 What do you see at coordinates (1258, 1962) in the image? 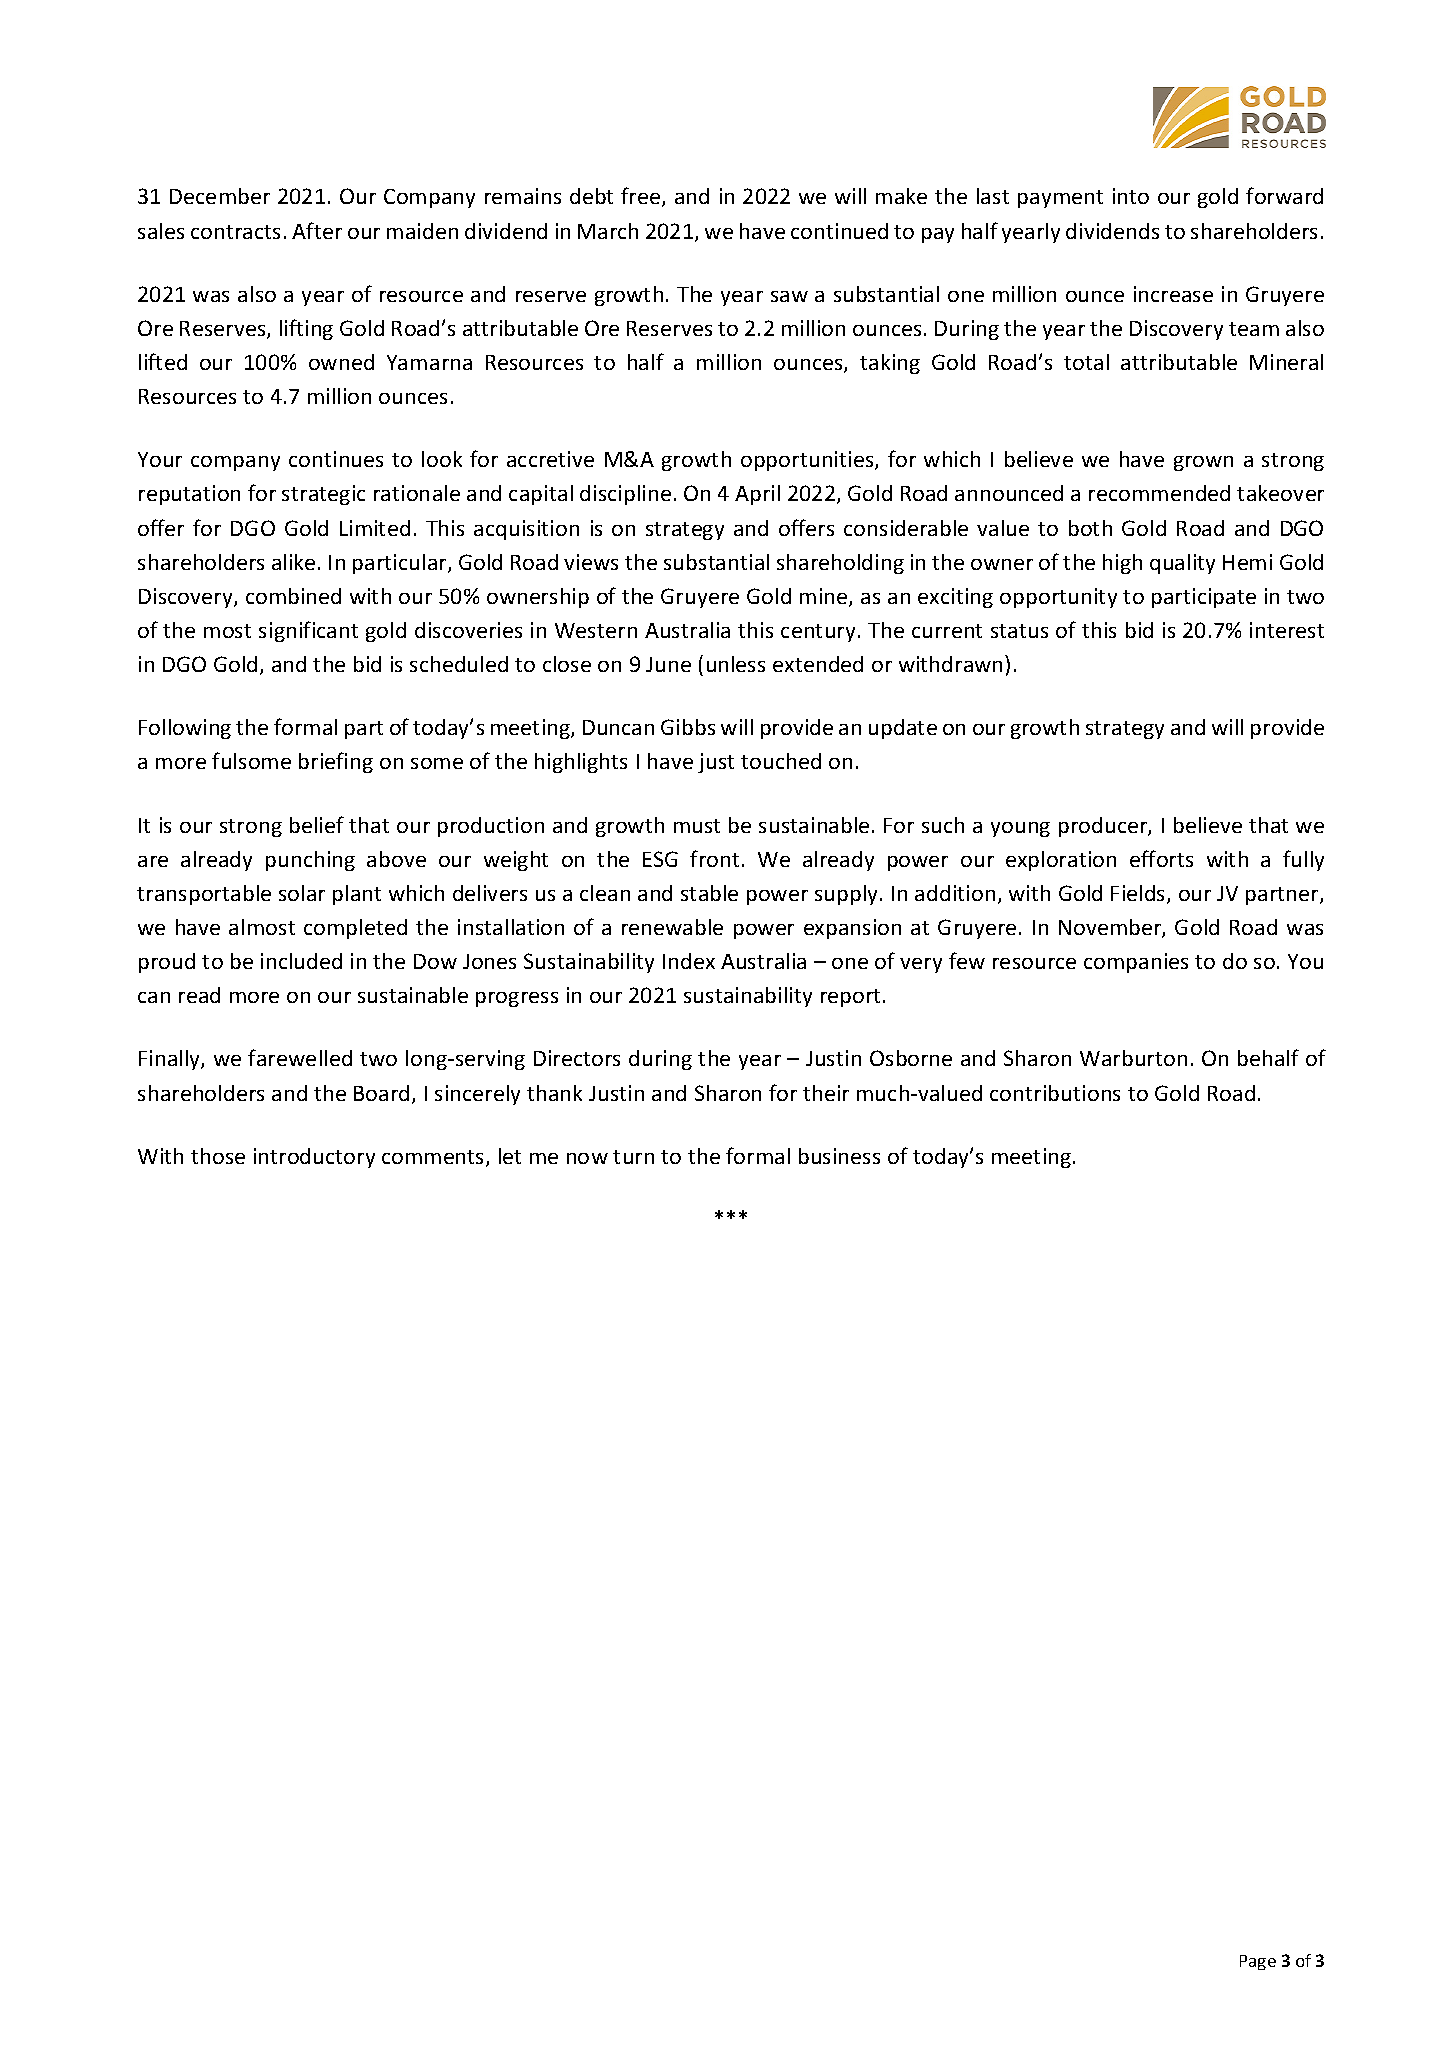
I see `Page` at bounding box center [1258, 1962].
